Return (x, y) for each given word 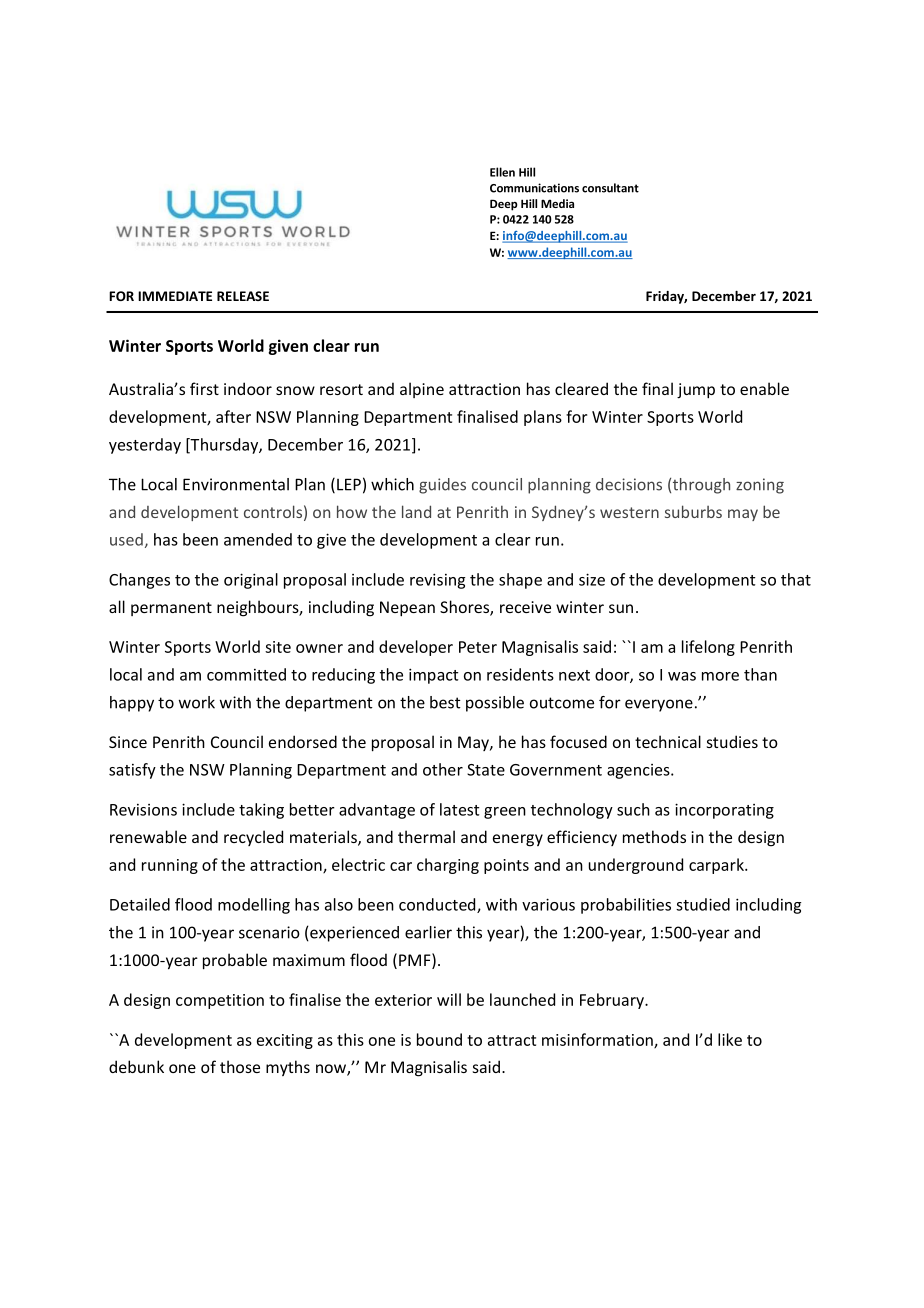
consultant (610, 188)
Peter (478, 647)
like (730, 1039)
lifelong (708, 648)
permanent (171, 609)
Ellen (502, 172)
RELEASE (243, 296)
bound (439, 1039)
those (240, 1066)
